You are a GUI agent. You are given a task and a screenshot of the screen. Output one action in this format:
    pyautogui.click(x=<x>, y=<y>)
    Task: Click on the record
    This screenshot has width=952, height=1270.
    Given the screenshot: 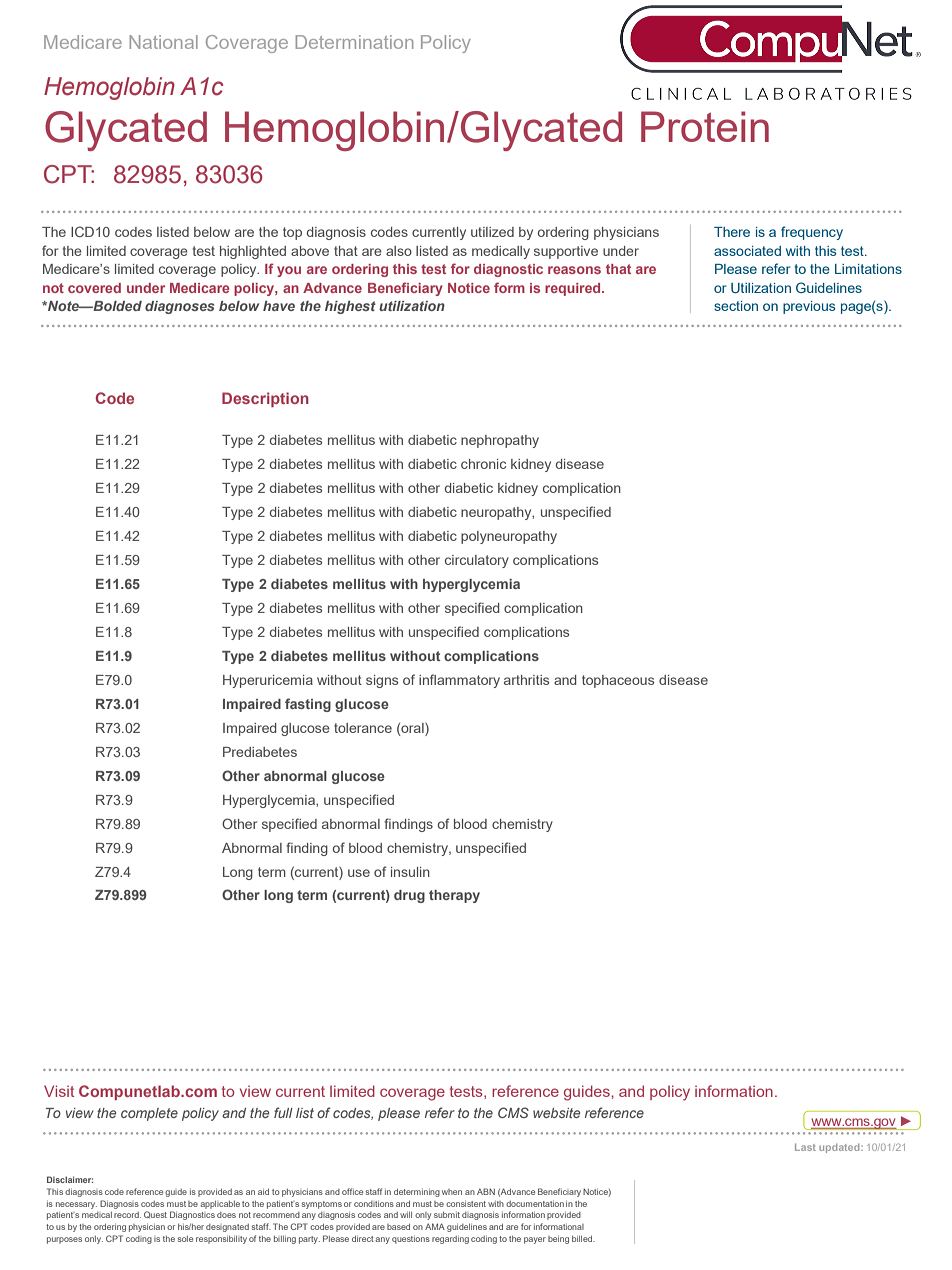 What is the action you would take?
    pyautogui.click(x=127, y=1215)
